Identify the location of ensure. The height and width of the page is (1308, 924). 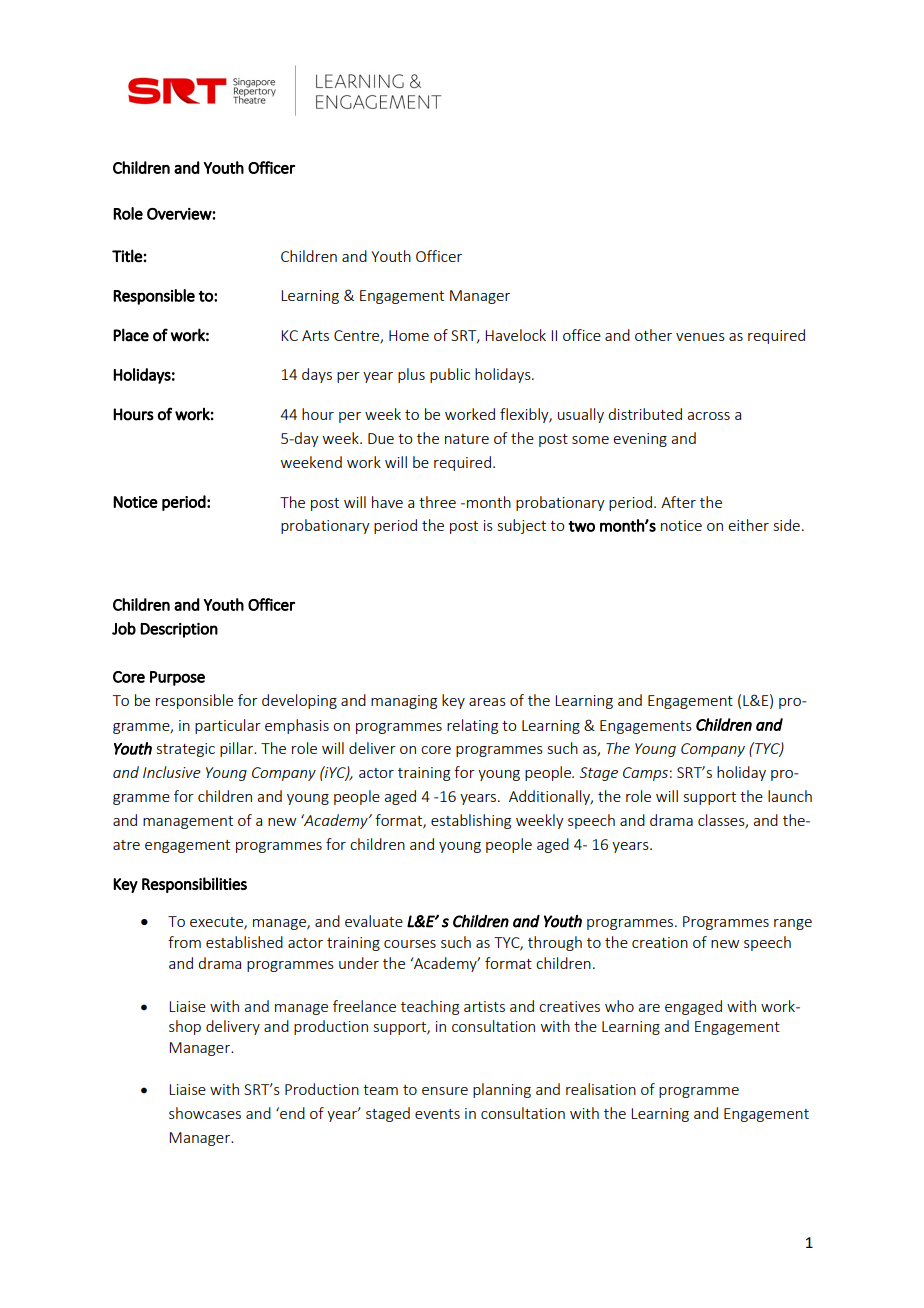
(445, 1091).
